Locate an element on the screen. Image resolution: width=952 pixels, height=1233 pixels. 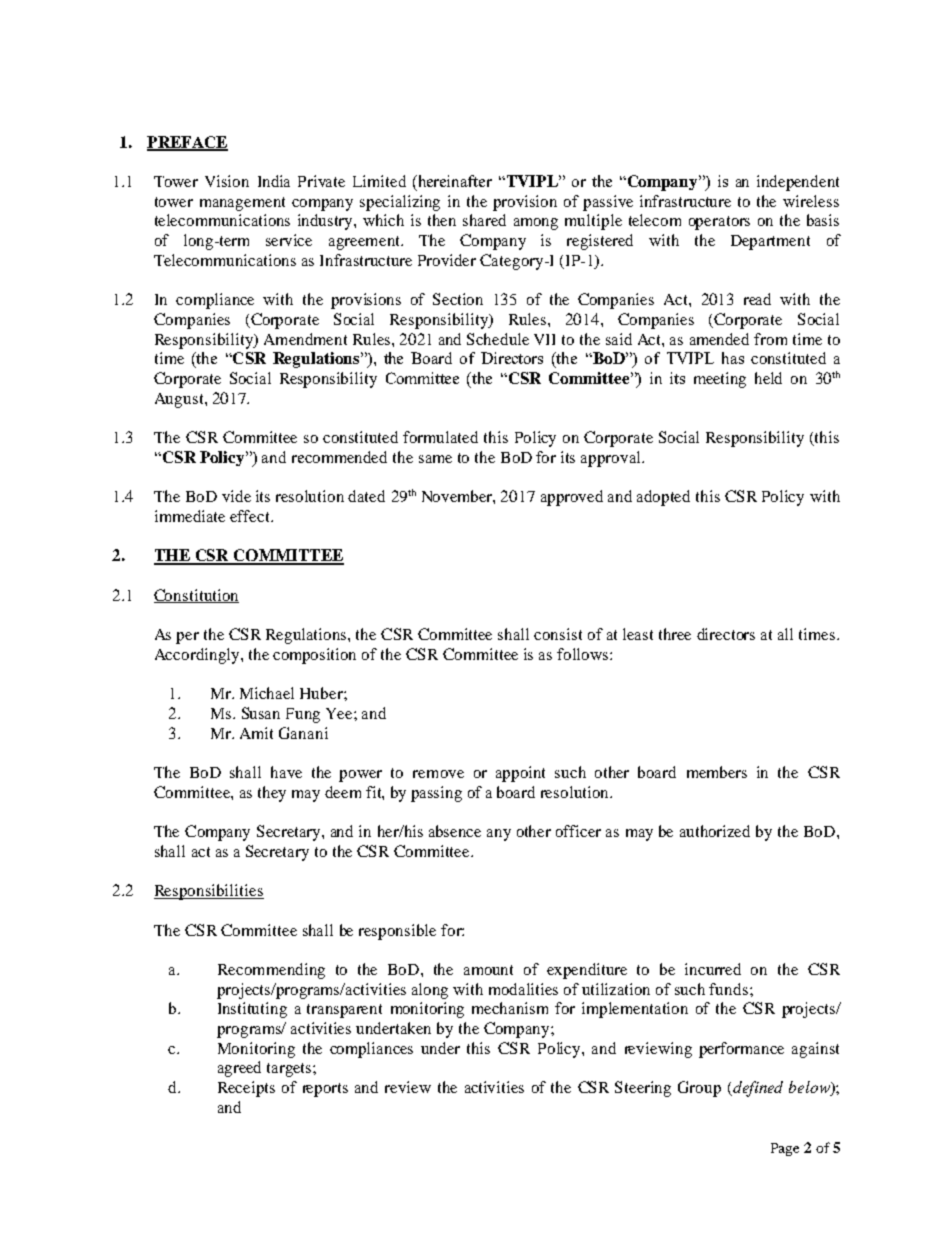
composition is located at coordinates (314, 656).
